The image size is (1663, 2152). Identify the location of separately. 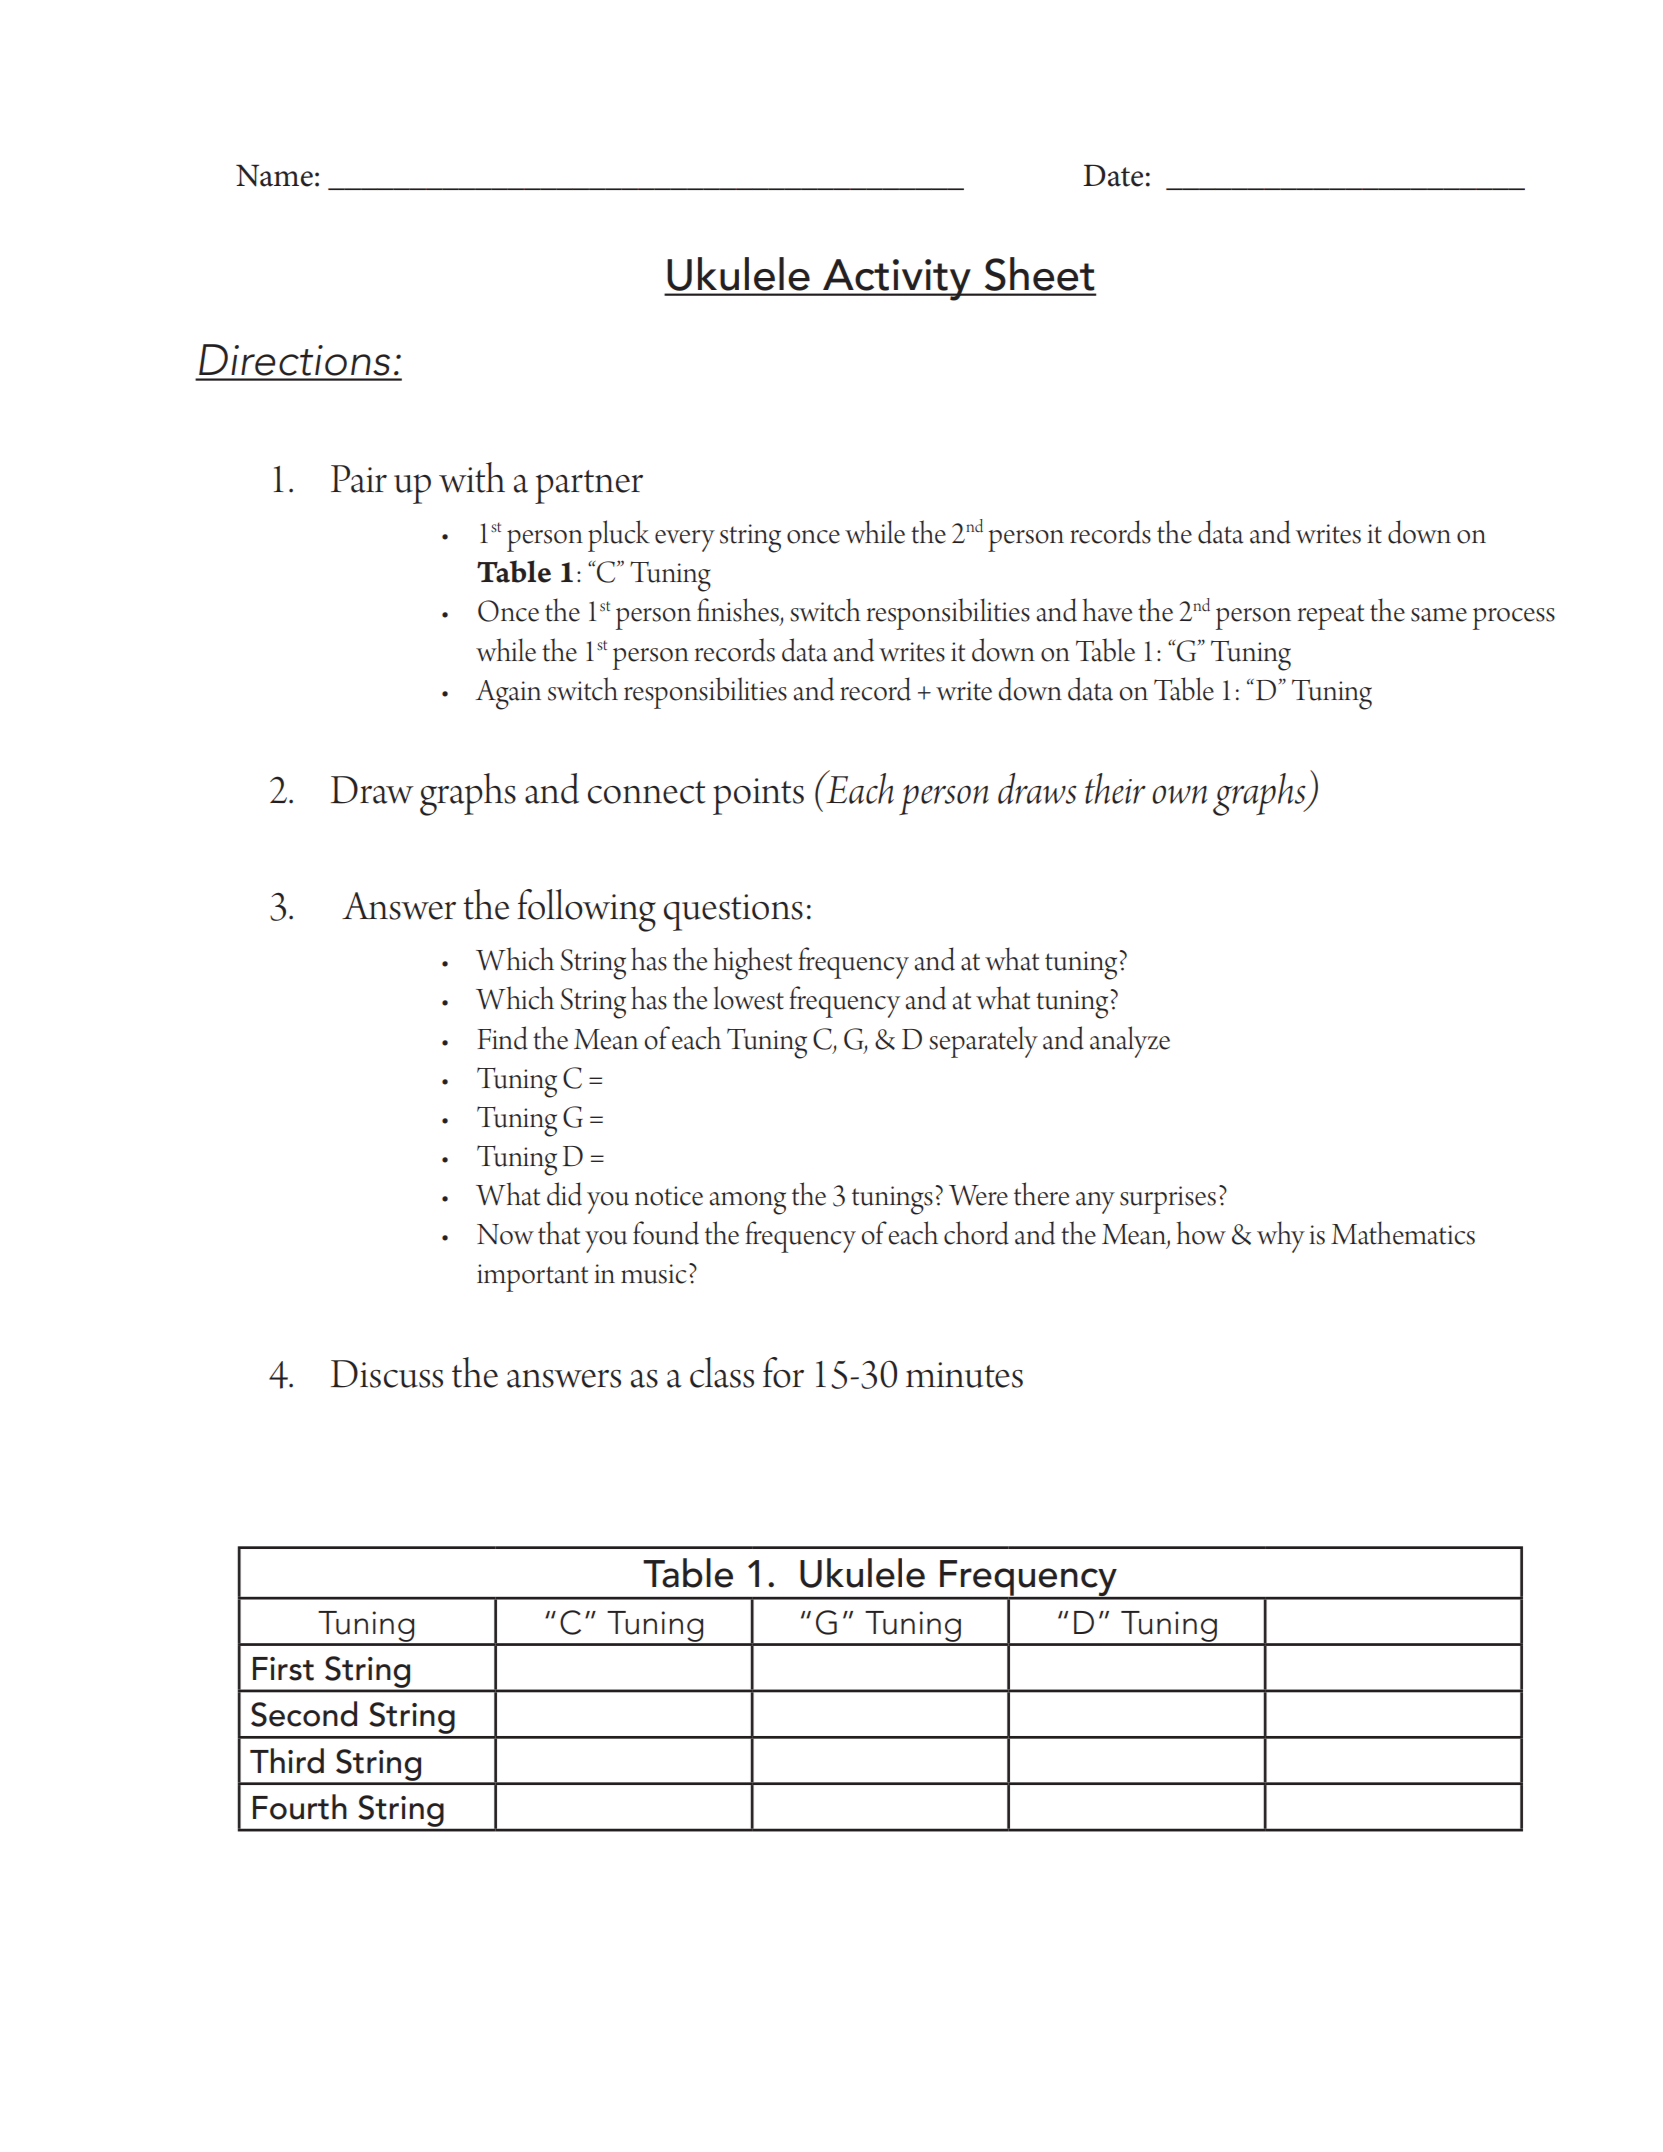
(983, 1042).
